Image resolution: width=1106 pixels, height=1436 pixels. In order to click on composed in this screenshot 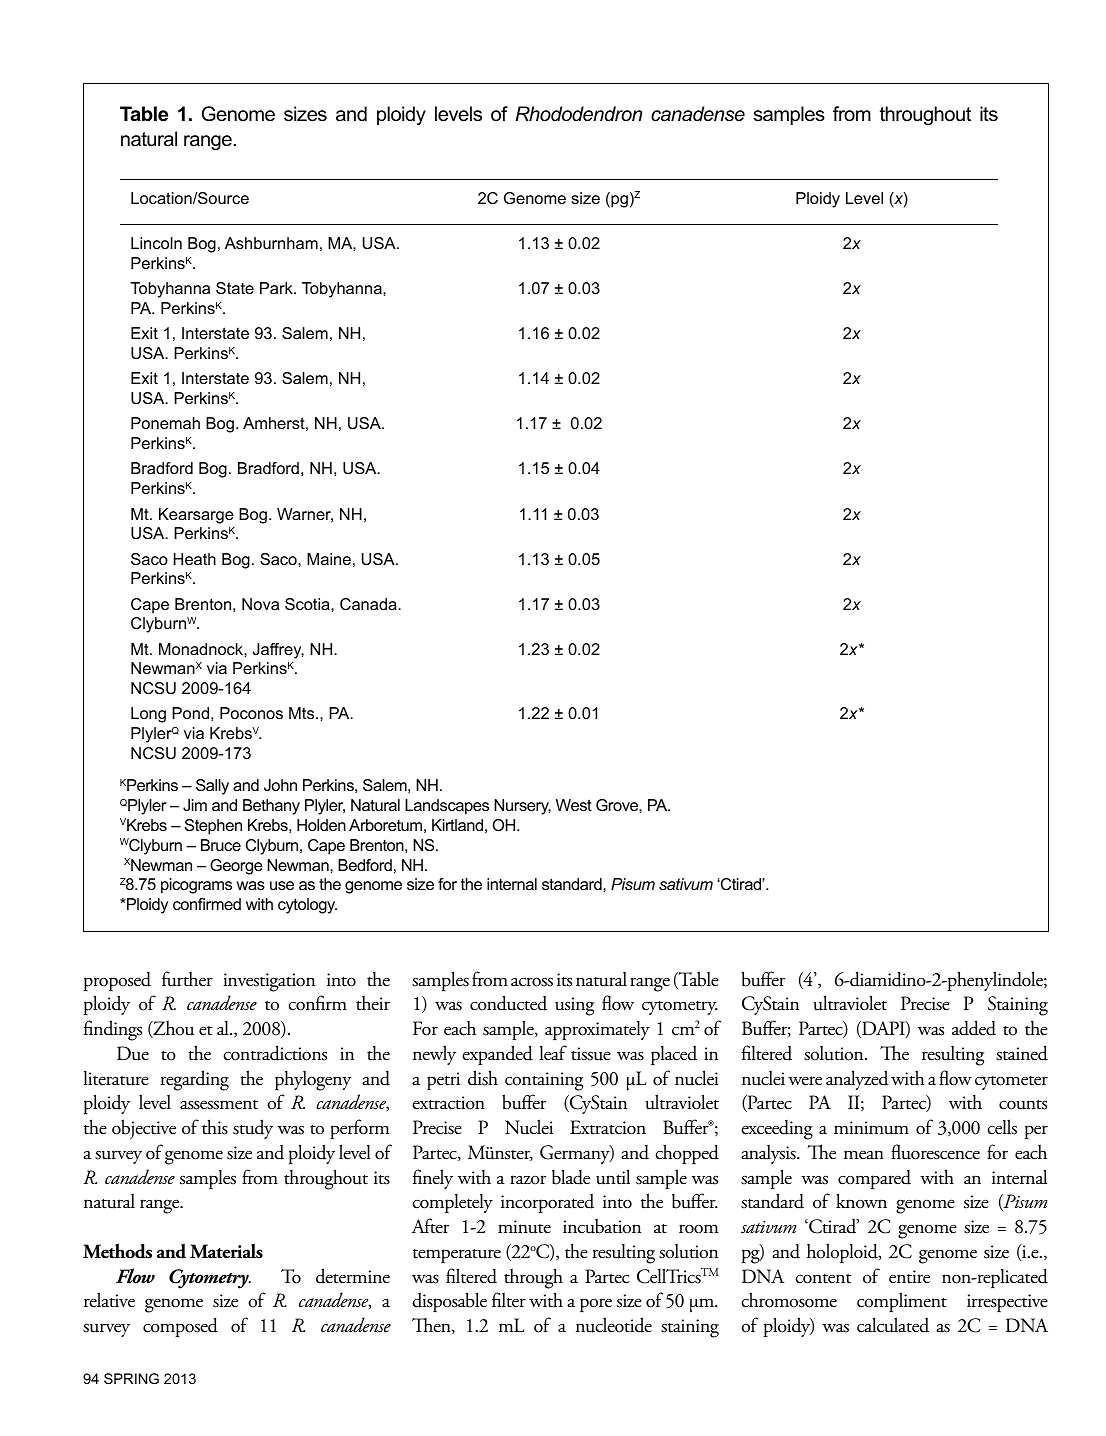, I will do `click(180, 1327)`.
